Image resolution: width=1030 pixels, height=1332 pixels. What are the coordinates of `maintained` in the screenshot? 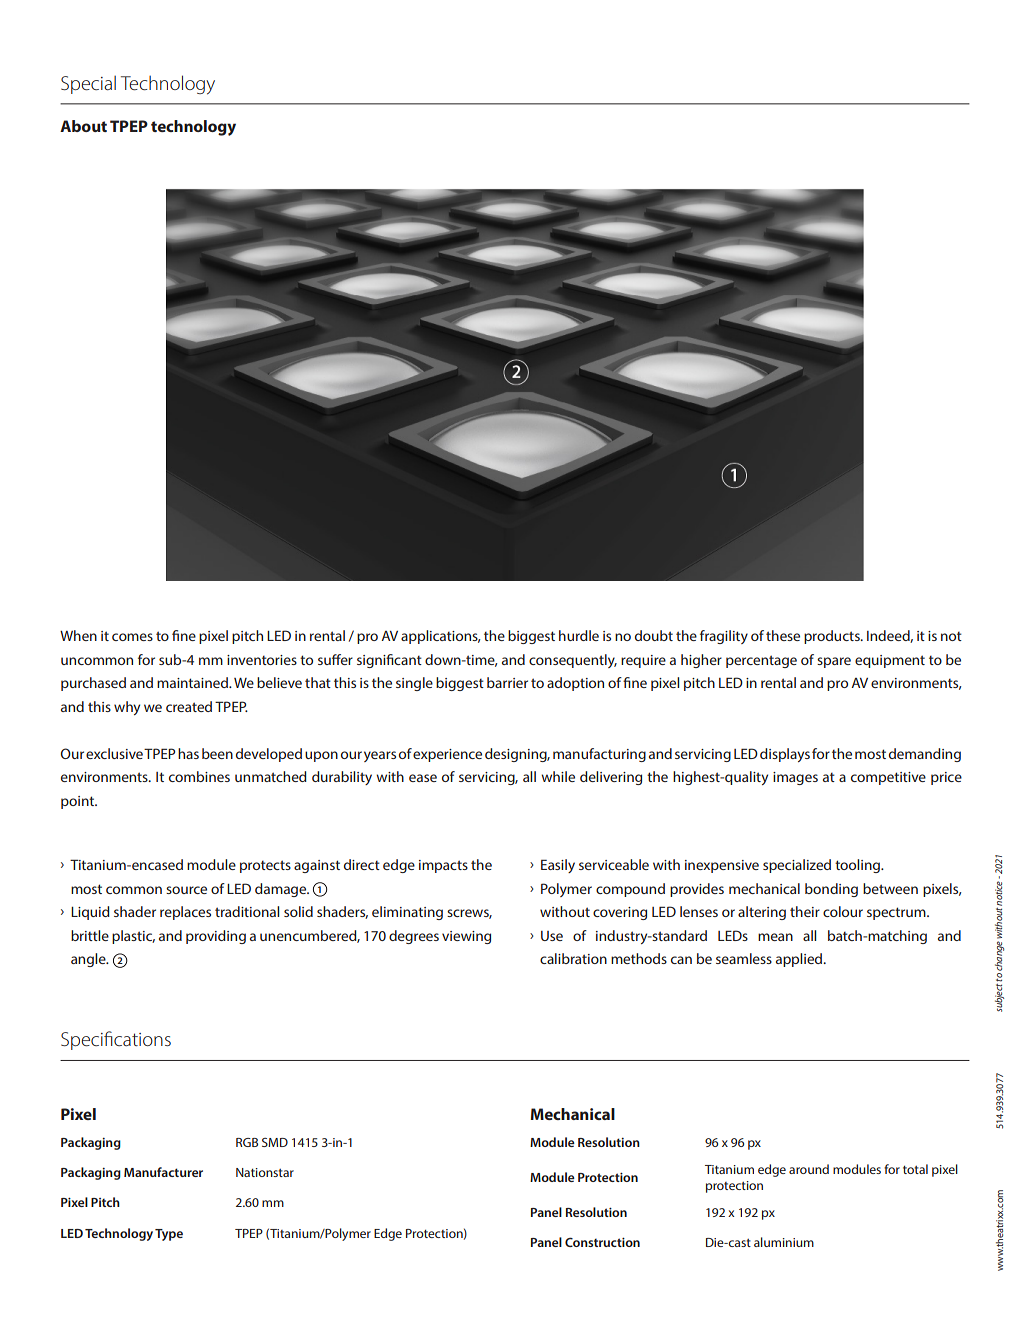 It's located at (193, 682).
